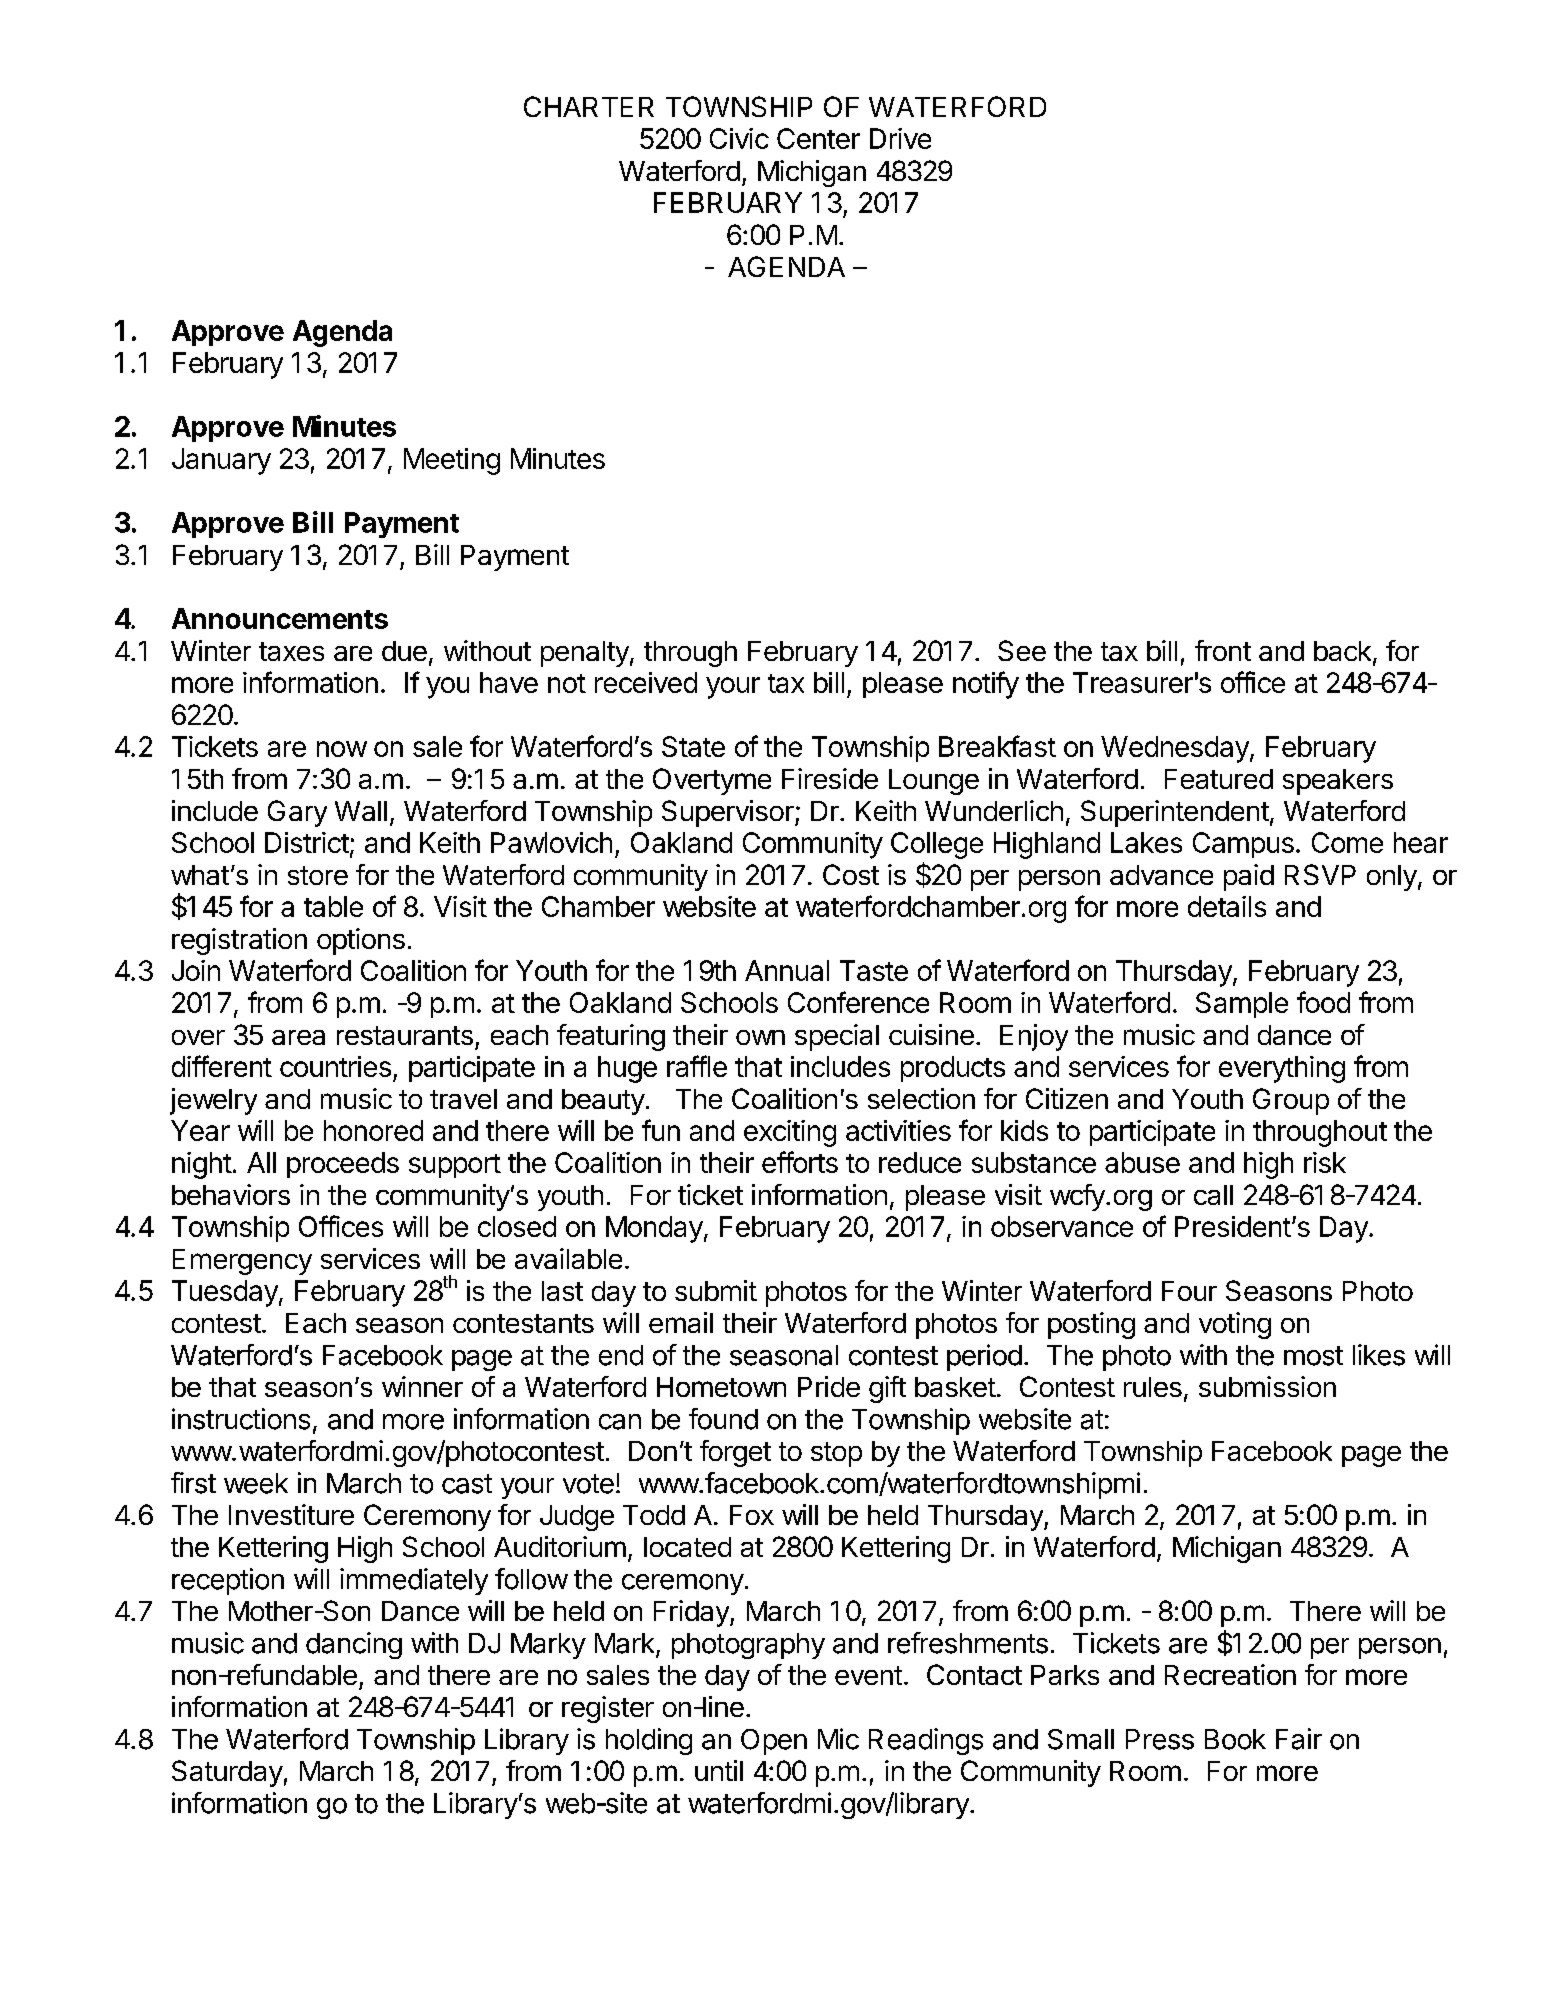 This screenshot has height=2004, width=1548. I want to click on Group, so click(1291, 1101).
